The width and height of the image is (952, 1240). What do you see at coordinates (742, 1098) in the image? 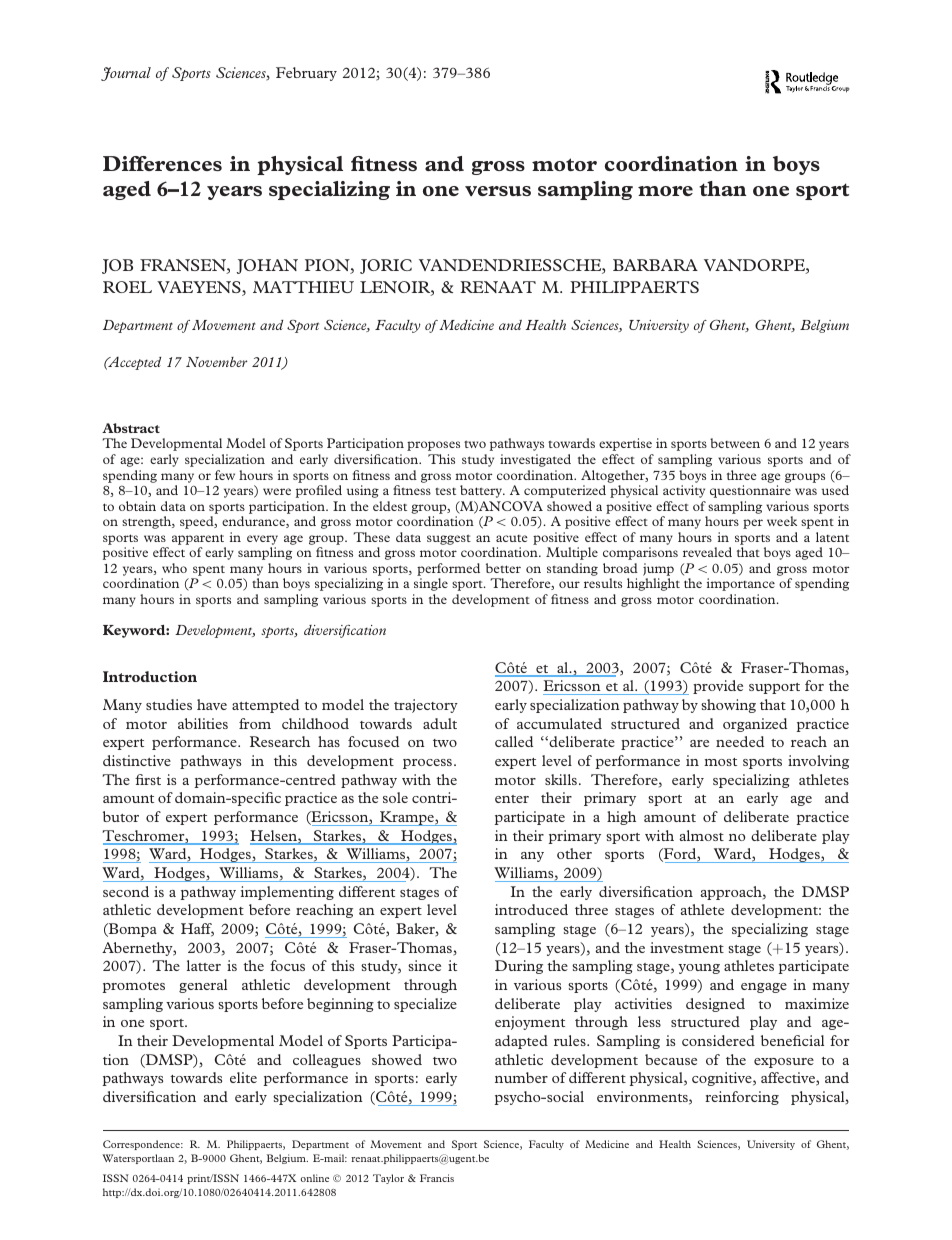
I see `reinforcing` at bounding box center [742, 1098].
